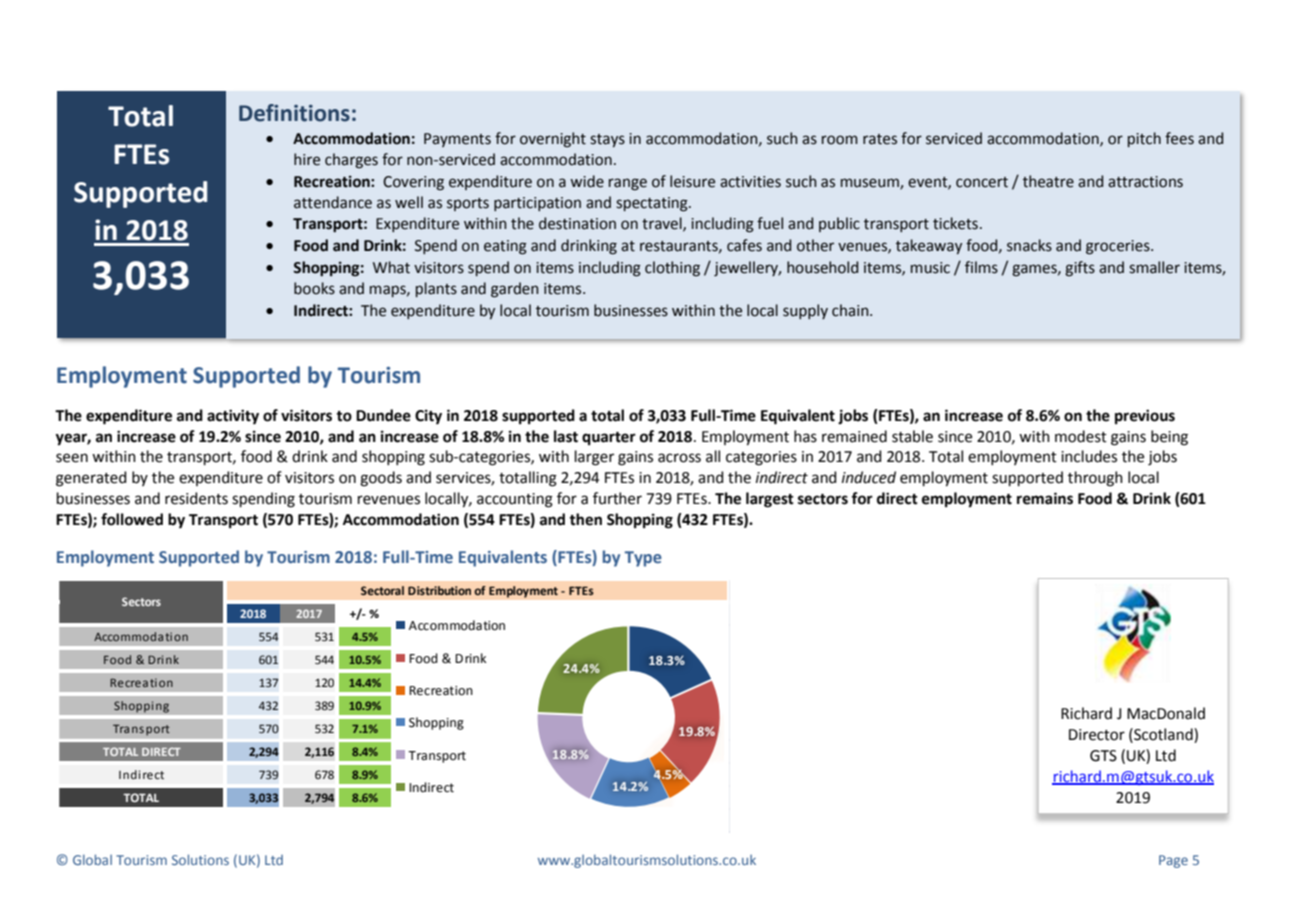 This document has width=1308, height=924. What do you see at coordinates (607, 140) in the document?
I see `stays` at bounding box center [607, 140].
